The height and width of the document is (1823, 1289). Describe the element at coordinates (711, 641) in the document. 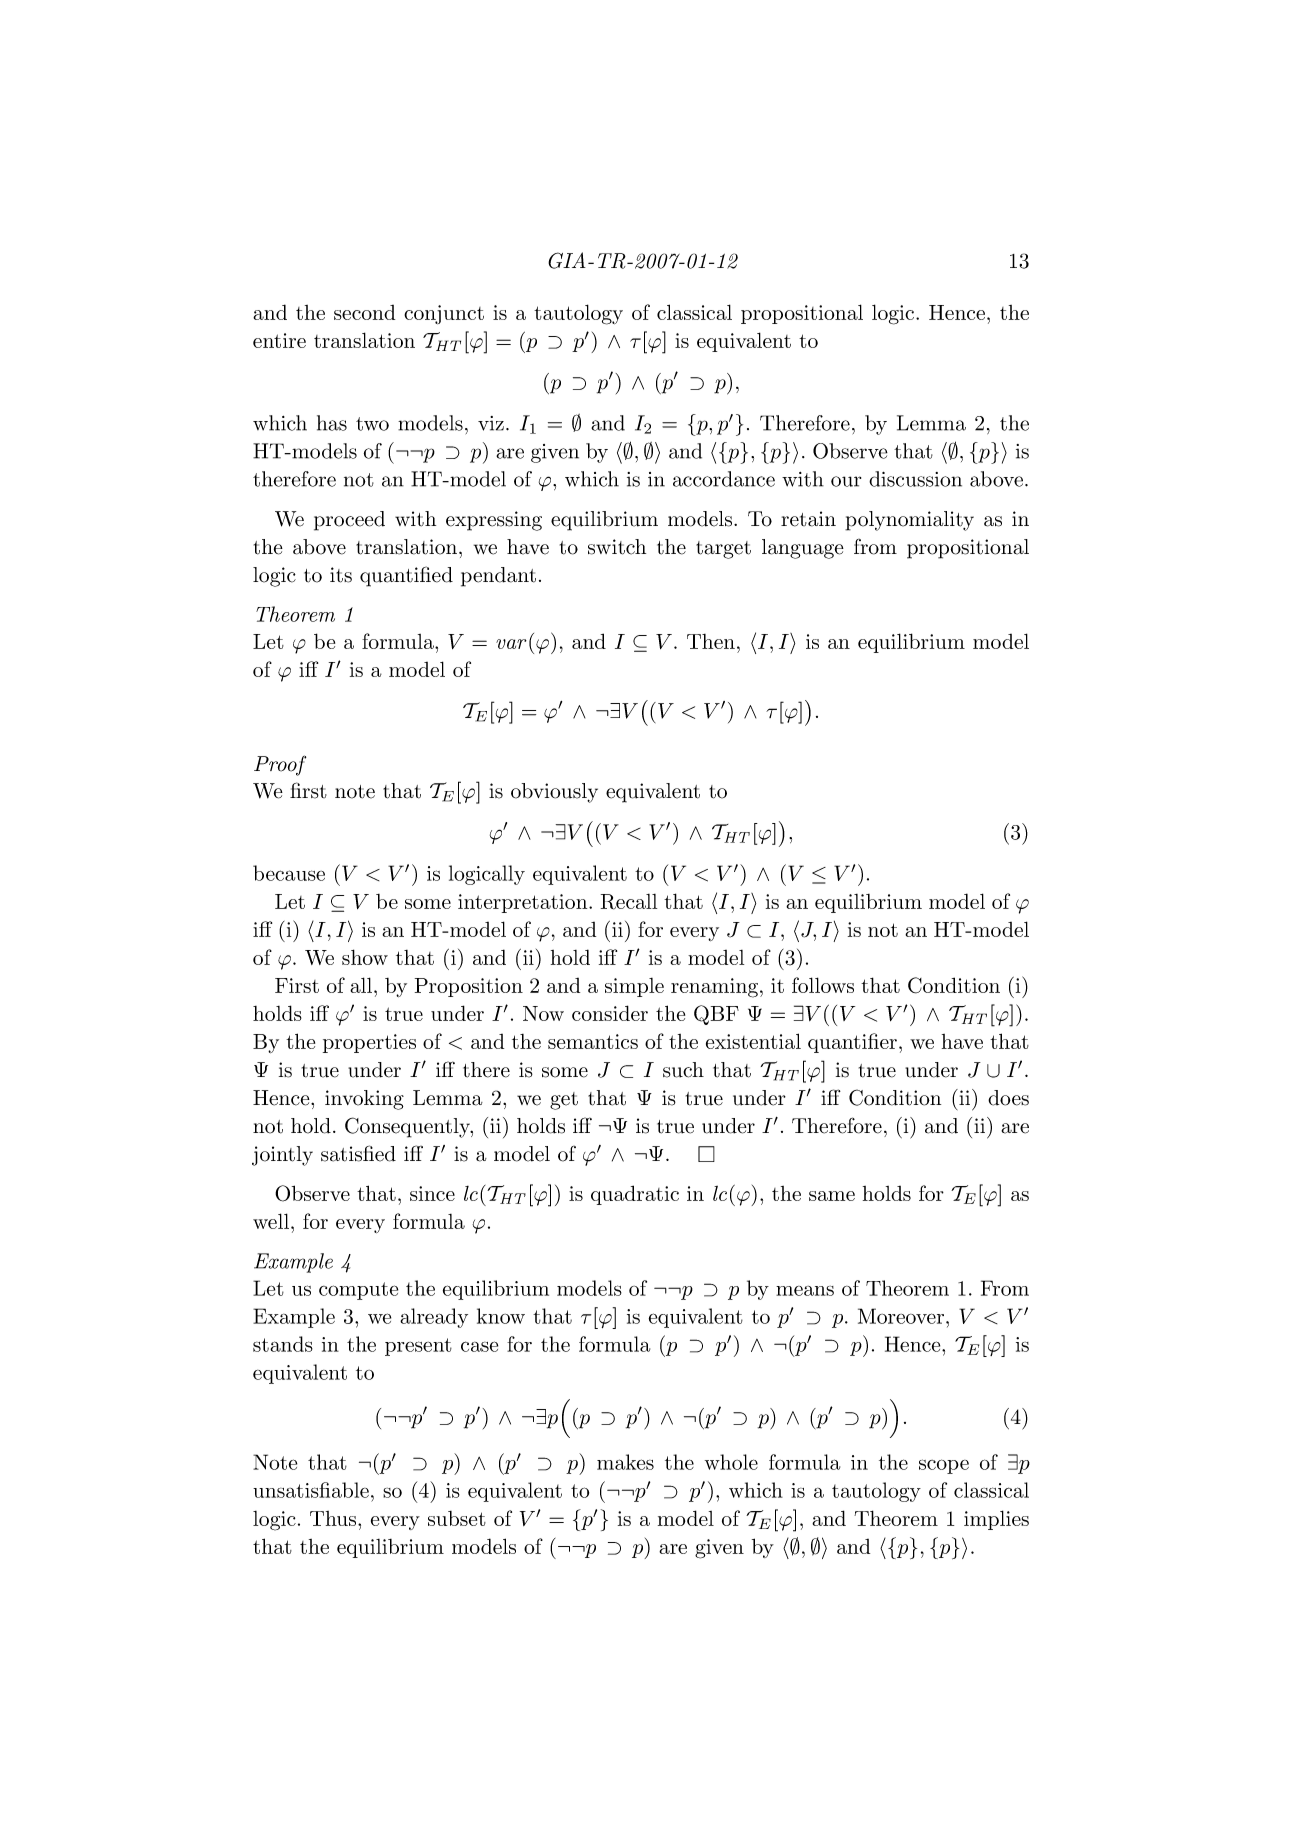

I see `Then` at that location.
